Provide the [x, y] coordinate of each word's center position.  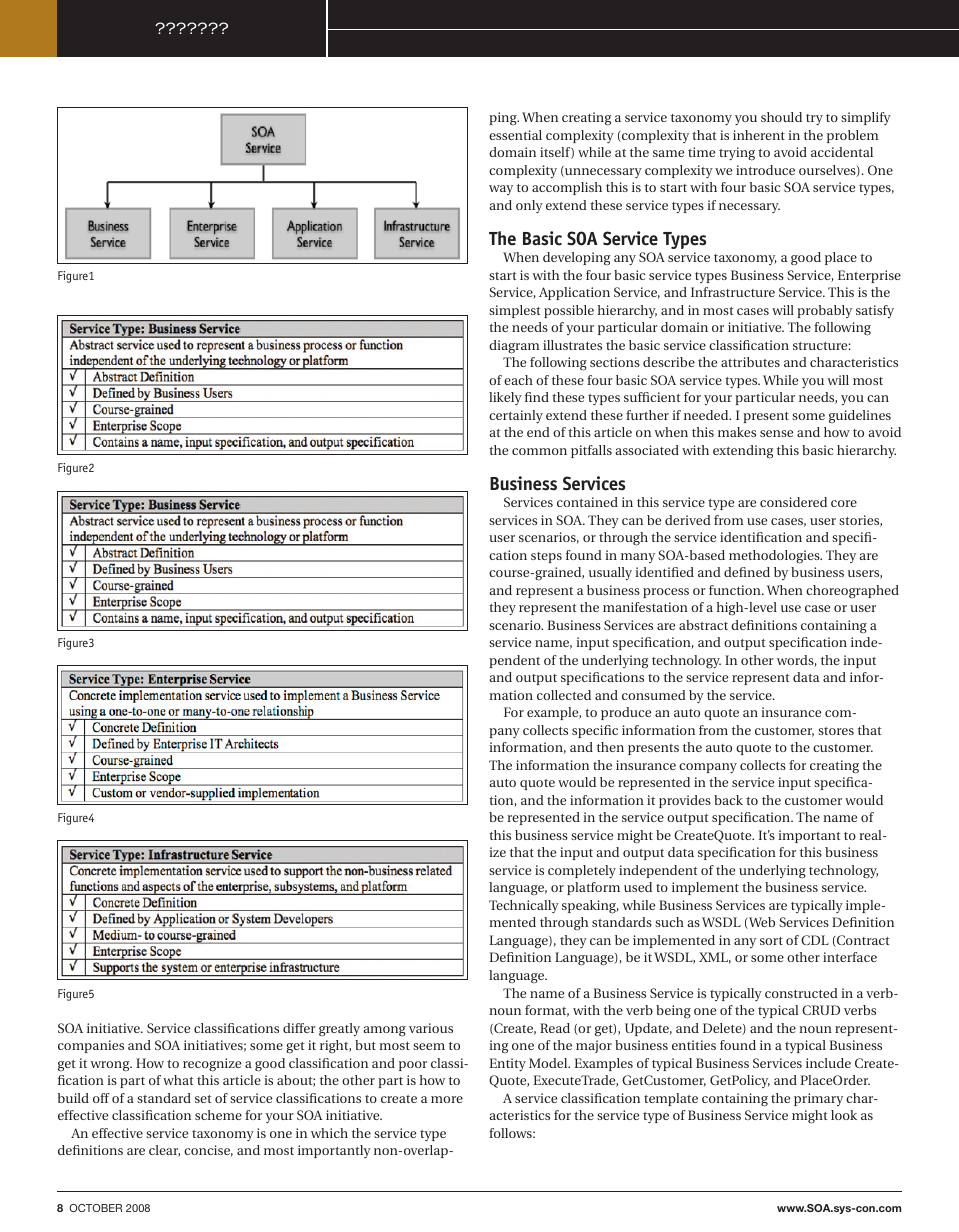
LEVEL [762, 607]
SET [203, 1099]
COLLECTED [564, 695]
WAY [501, 190]
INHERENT [759, 135]
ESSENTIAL [515, 135]
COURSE [510, 573]
